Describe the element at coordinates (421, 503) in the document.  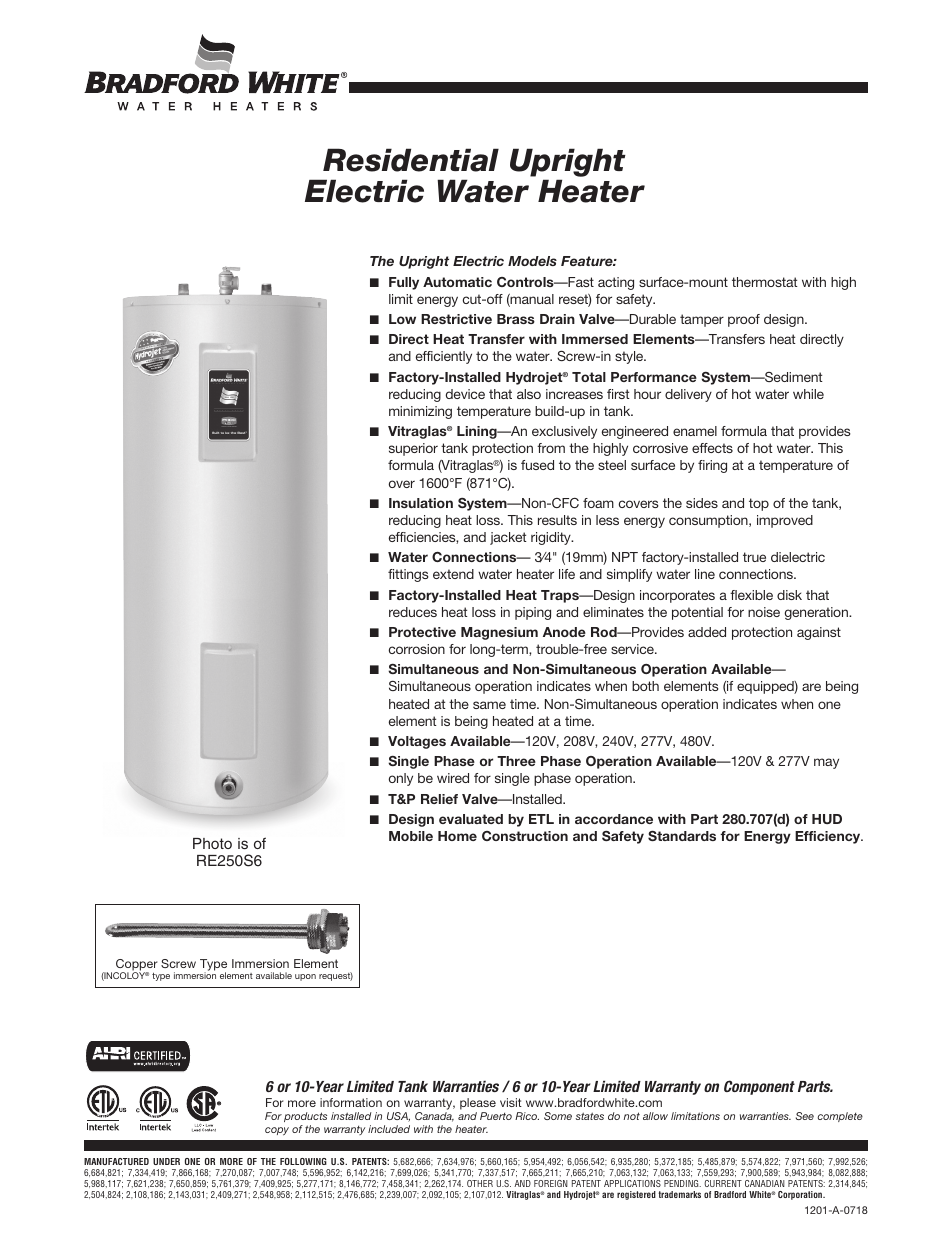
I see `Insulation` at that location.
